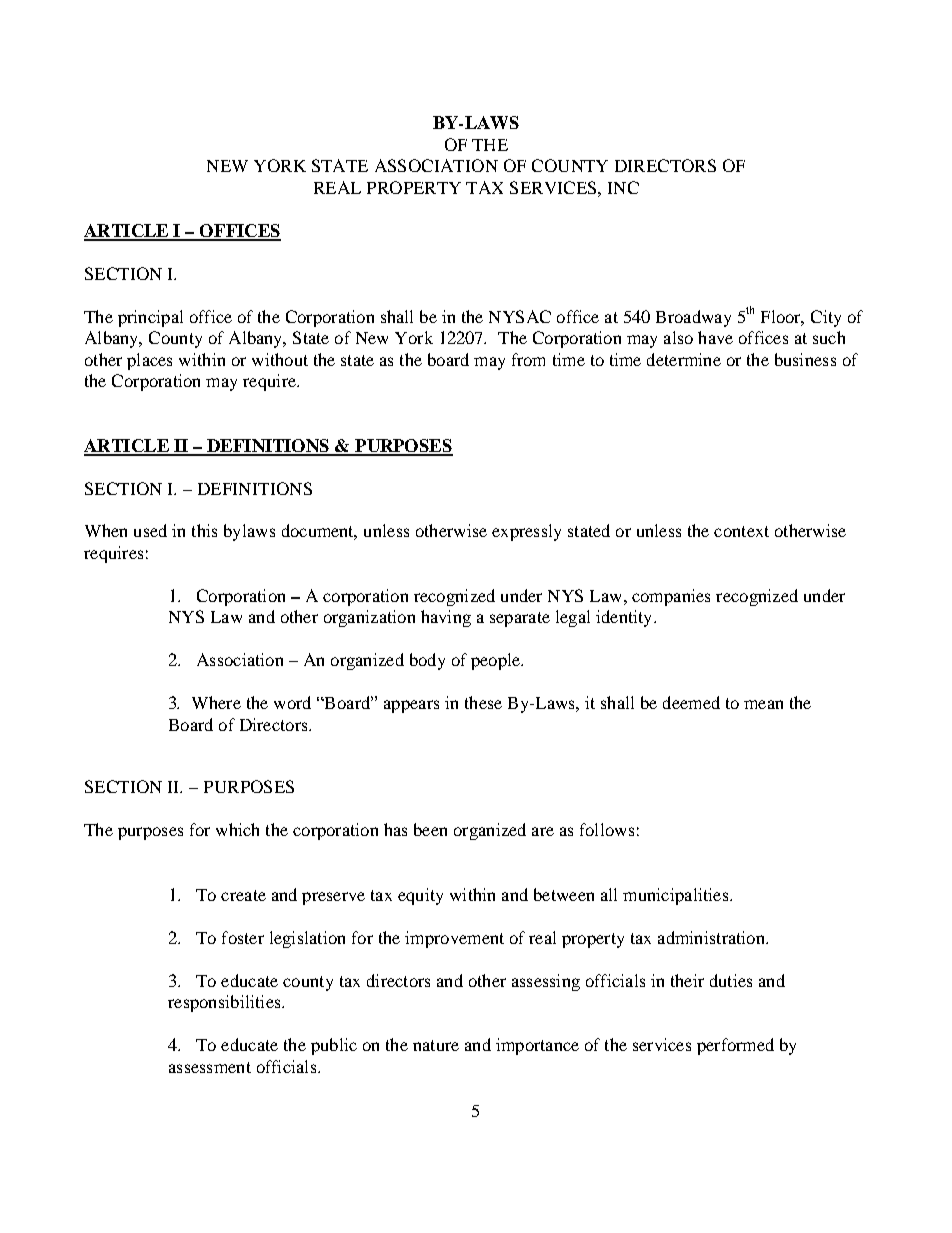 This screenshot has width=952, height=1233. What do you see at coordinates (483, 702) in the screenshot?
I see `these` at bounding box center [483, 702].
